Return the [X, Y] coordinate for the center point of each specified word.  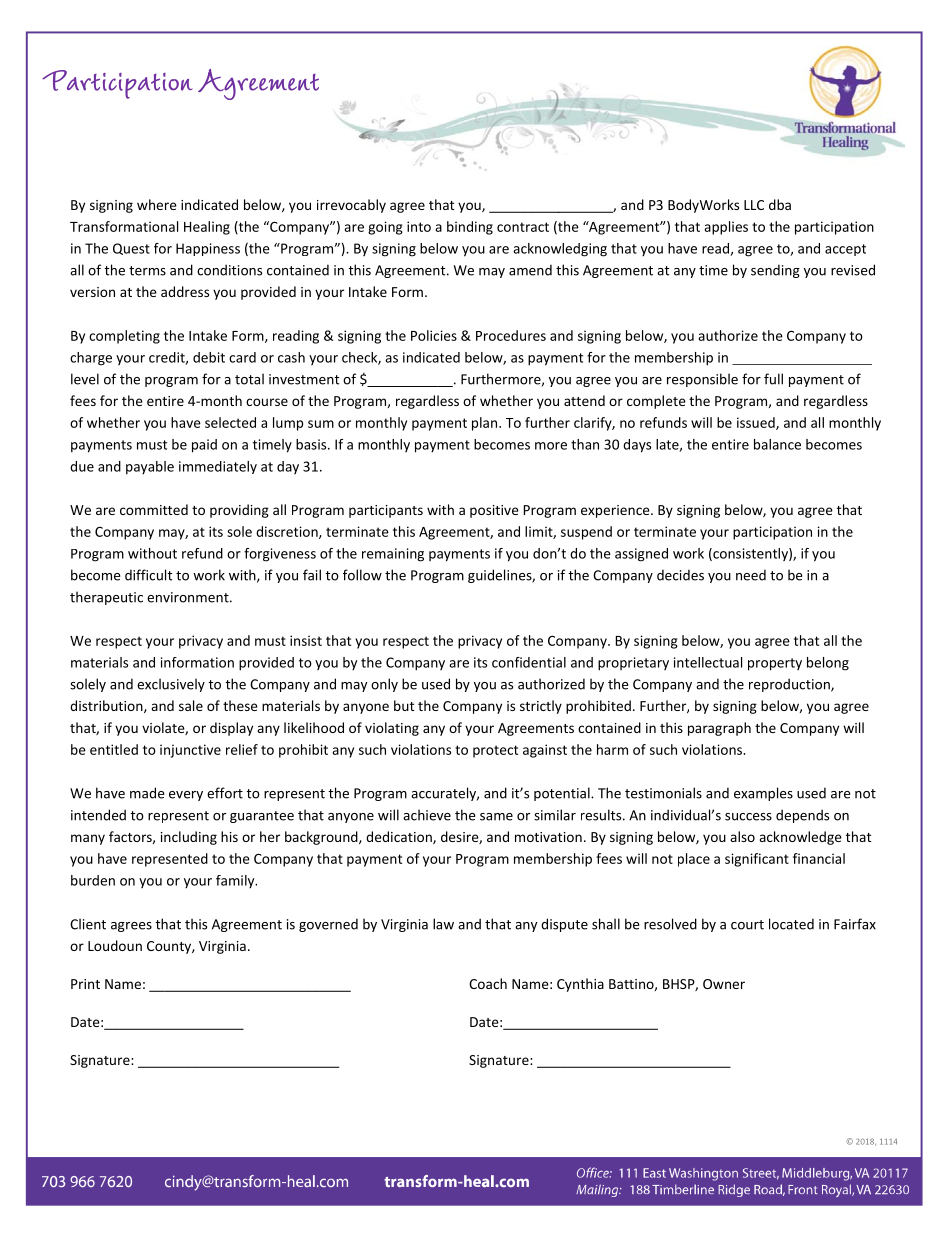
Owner [724, 984]
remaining [393, 555]
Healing [207, 228]
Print [85, 984]
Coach [488, 983]
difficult [148, 575]
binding [470, 228]
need [751, 575]
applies [726, 228]
